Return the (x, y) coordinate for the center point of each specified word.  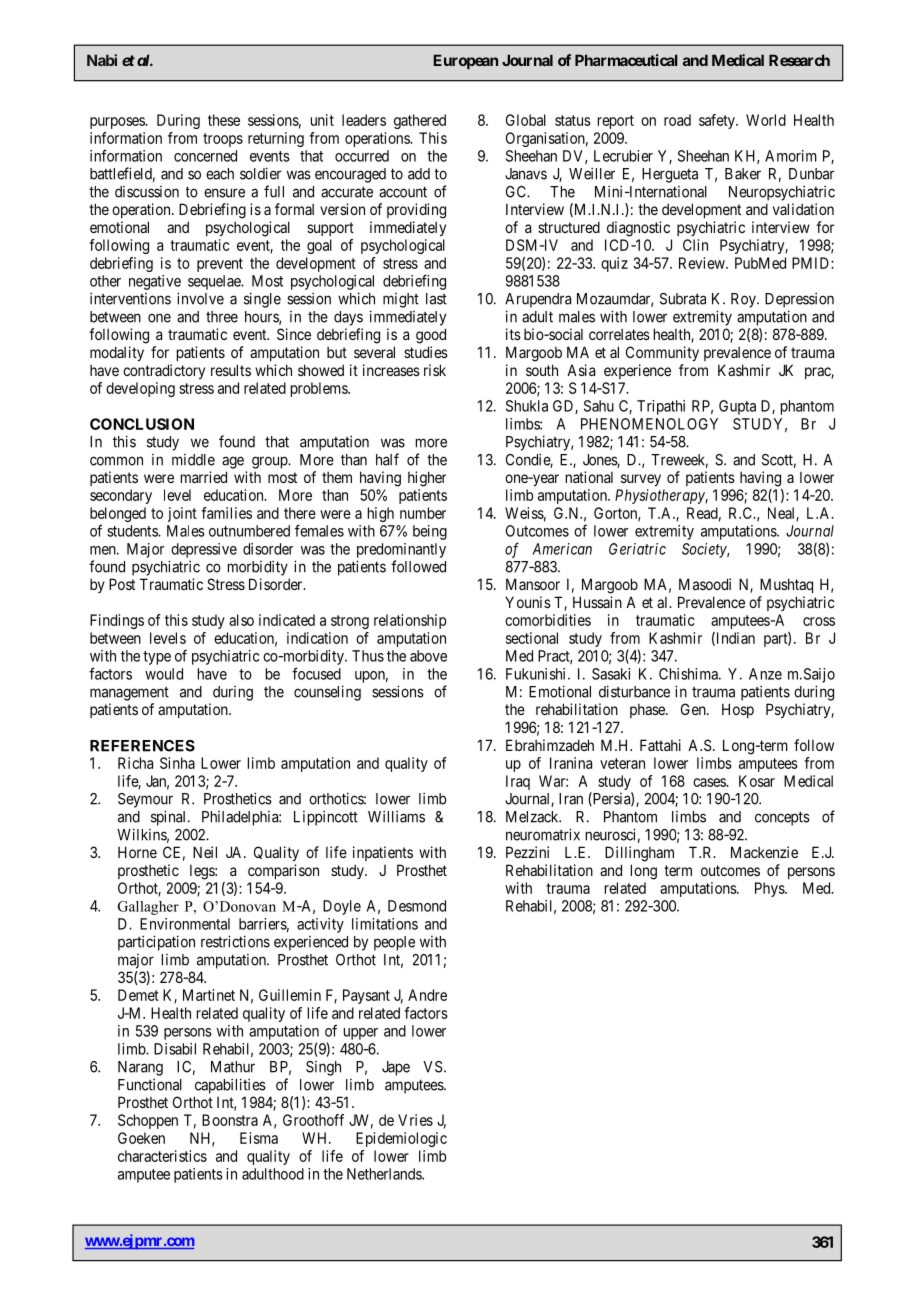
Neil (205, 852)
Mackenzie (764, 852)
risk (435, 370)
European (465, 61)
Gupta (737, 407)
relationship (410, 621)
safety (718, 121)
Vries (415, 1120)
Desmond (417, 906)
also (241, 620)
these (224, 120)
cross (819, 621)
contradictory (164, 371)
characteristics (162, 1156)
